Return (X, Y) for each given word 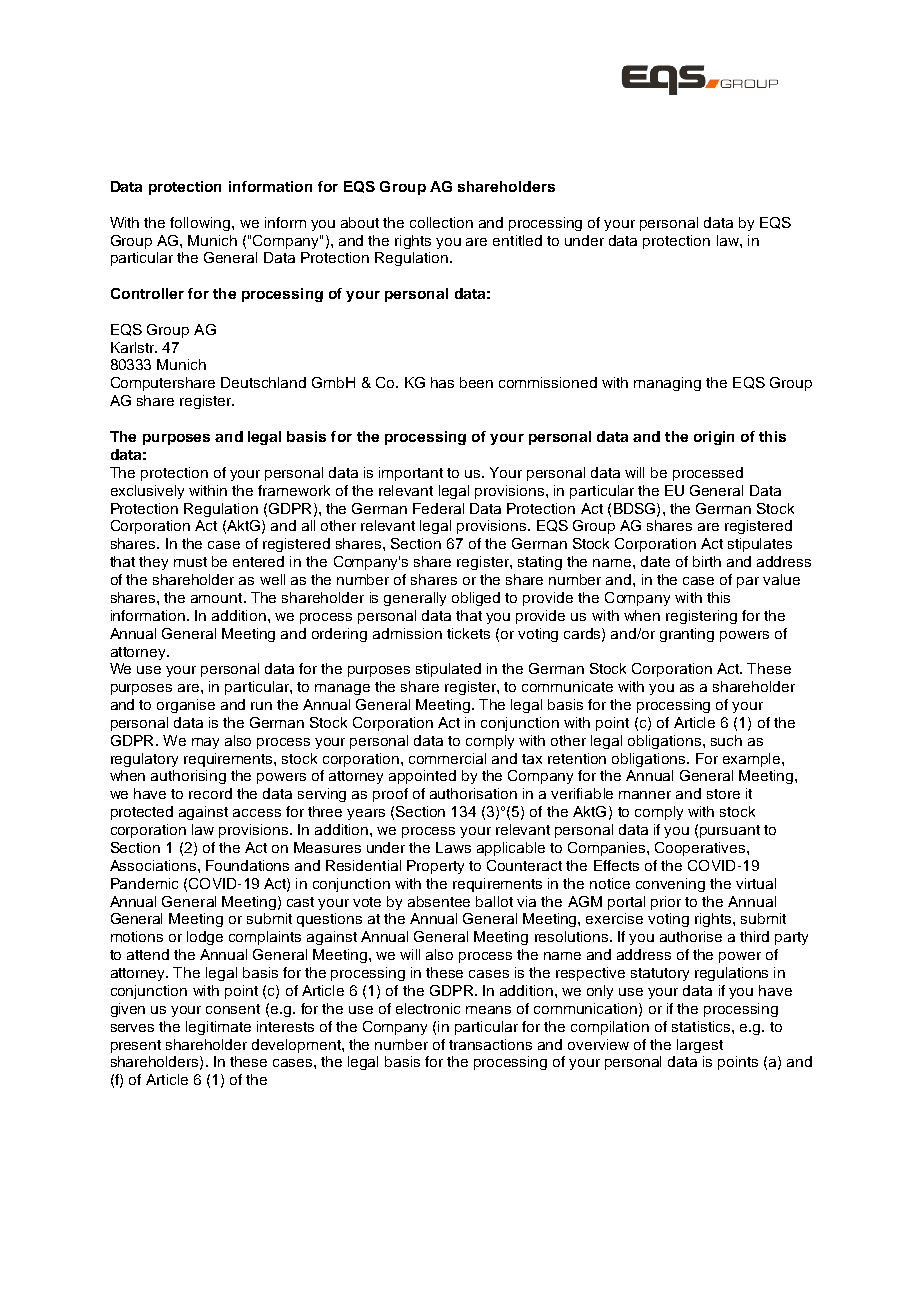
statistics (702, 1026)
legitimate (218, 1028)
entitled (517, 240)
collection (441, 222)
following (201, 224)
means (488, 1010)
